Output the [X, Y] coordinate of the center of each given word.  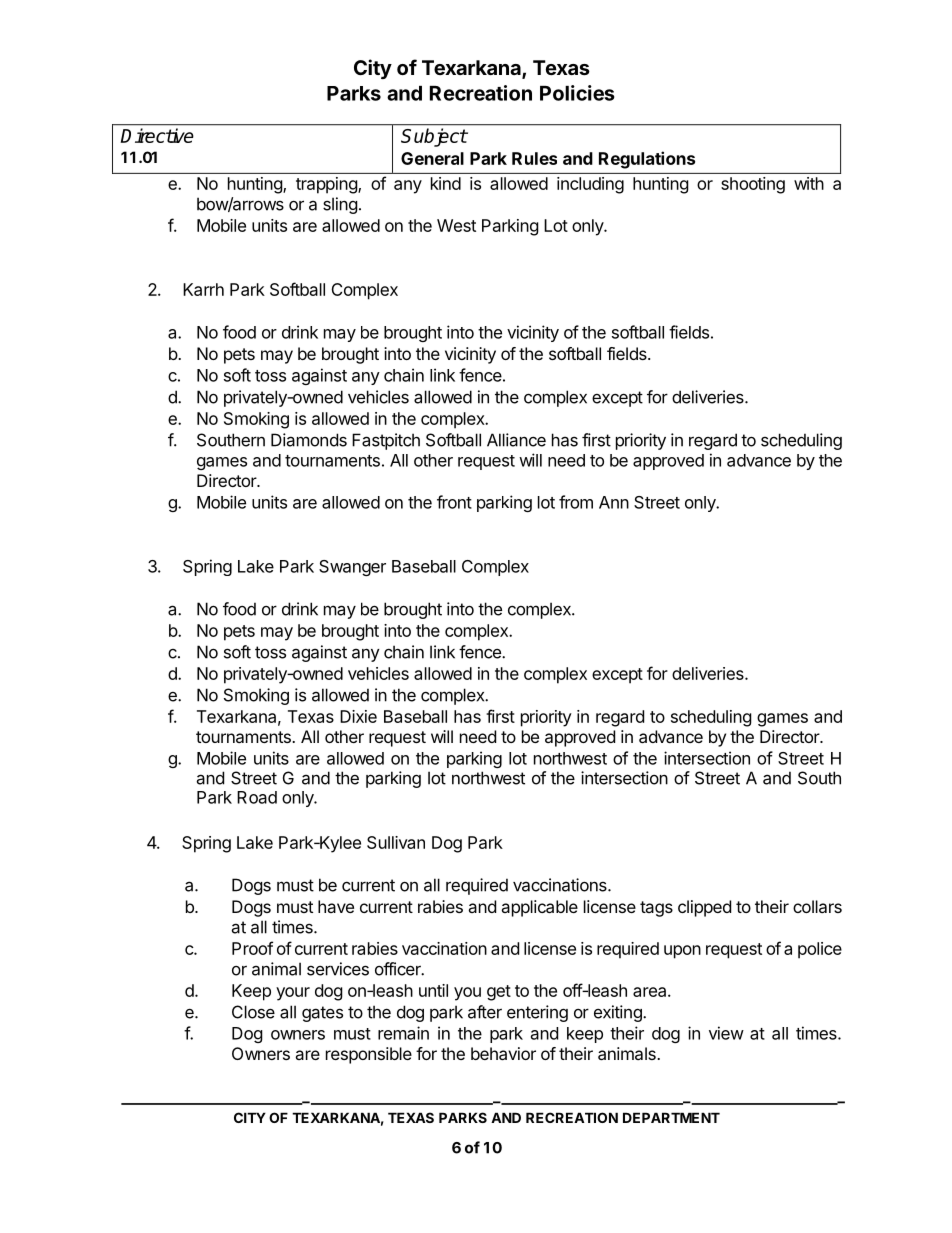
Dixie [358, 716]
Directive [157, 135]
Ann [614, 502]
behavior [503, 1053]
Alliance [516, 440]
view [726, 1033]
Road [257, 797]
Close [253, 1012]
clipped [704, 908]
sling [340, 205]
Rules [534, 158]
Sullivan [396, 842]
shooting [753, 185]
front [454, 502]
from [576, 502]
